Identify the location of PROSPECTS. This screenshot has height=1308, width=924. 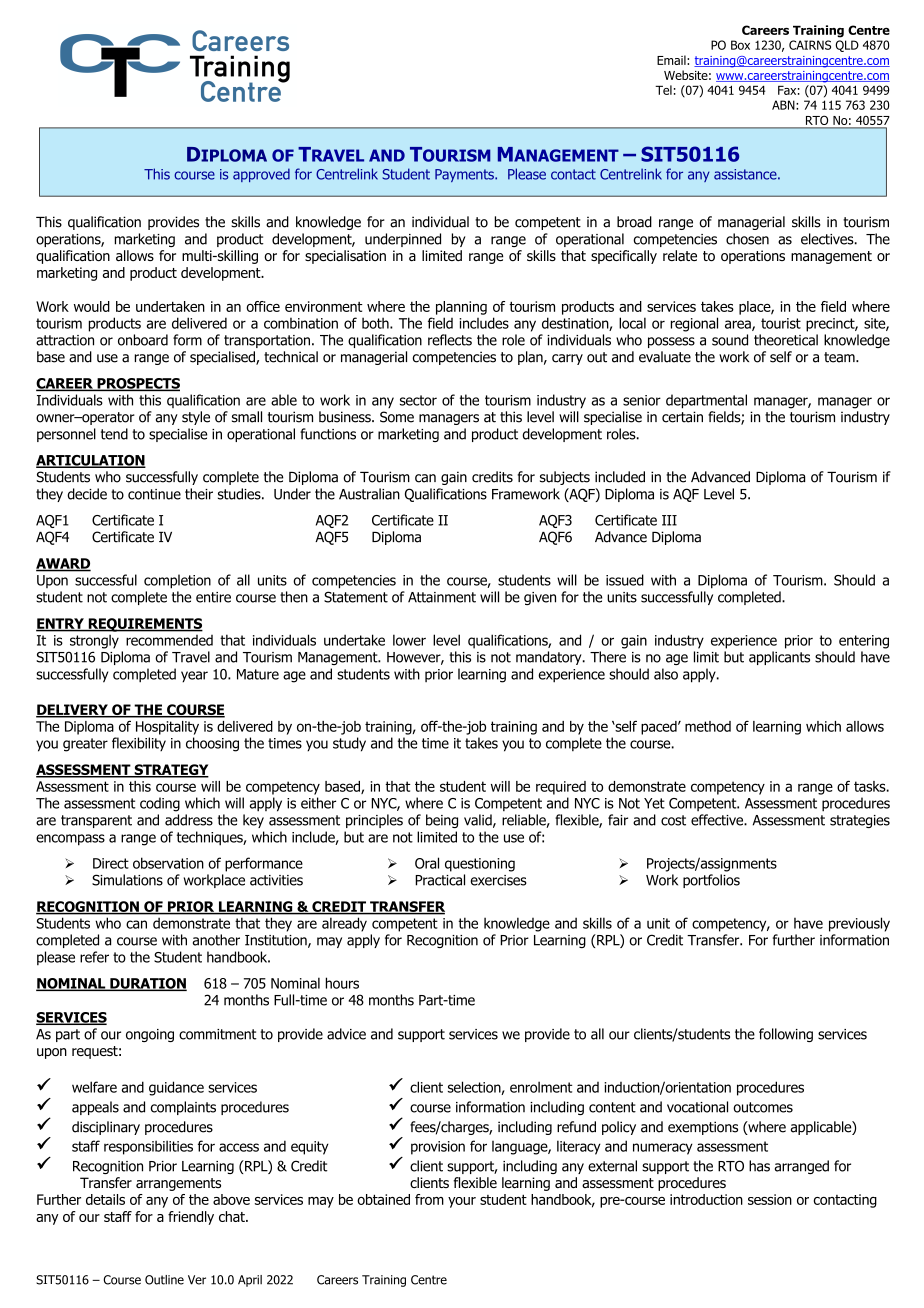
(137, 384).
